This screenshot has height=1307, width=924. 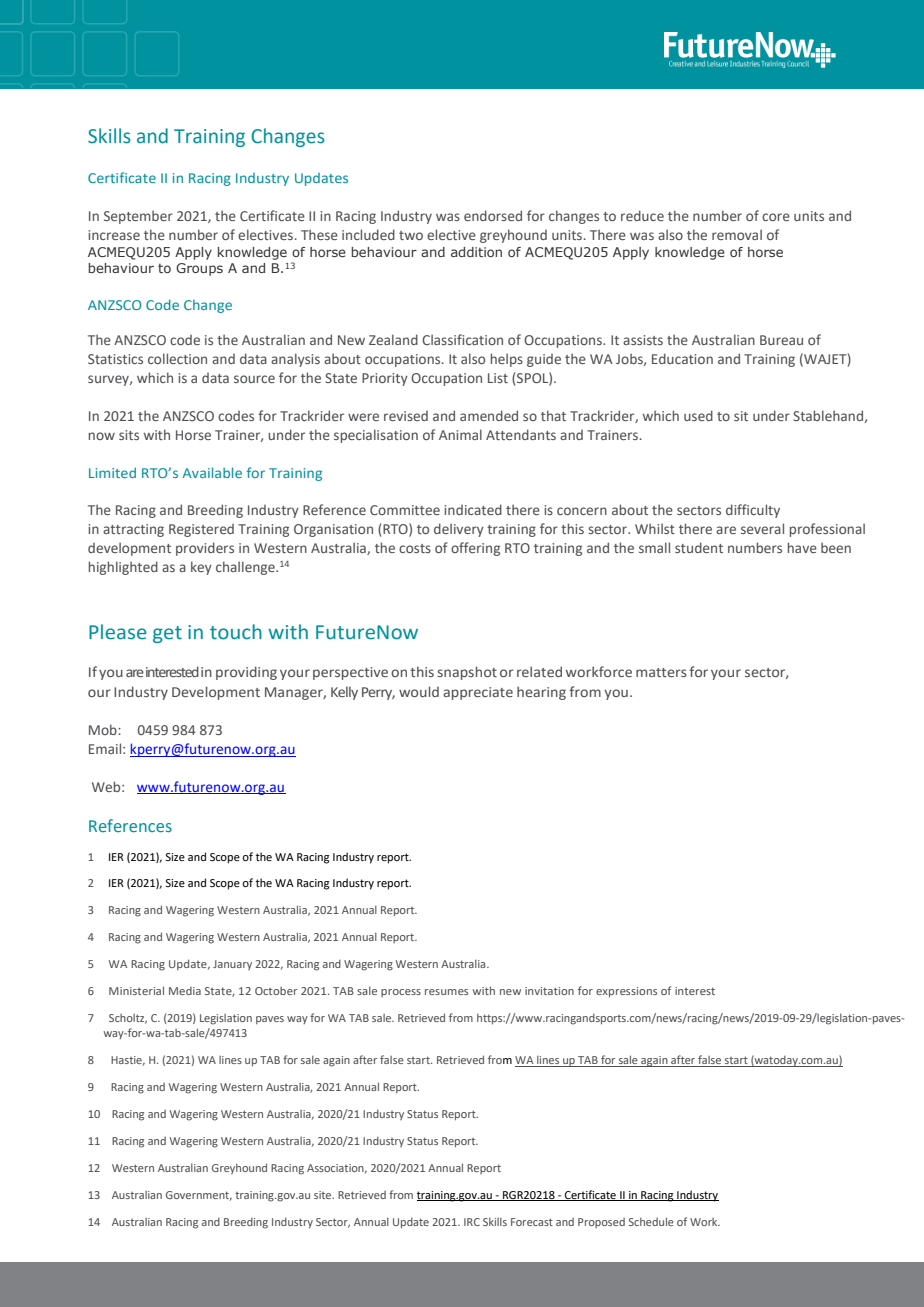 What do you see at coordinates (199, 1196) in the screenshot?
I see `Government` at bounding box center [199, 1196].
